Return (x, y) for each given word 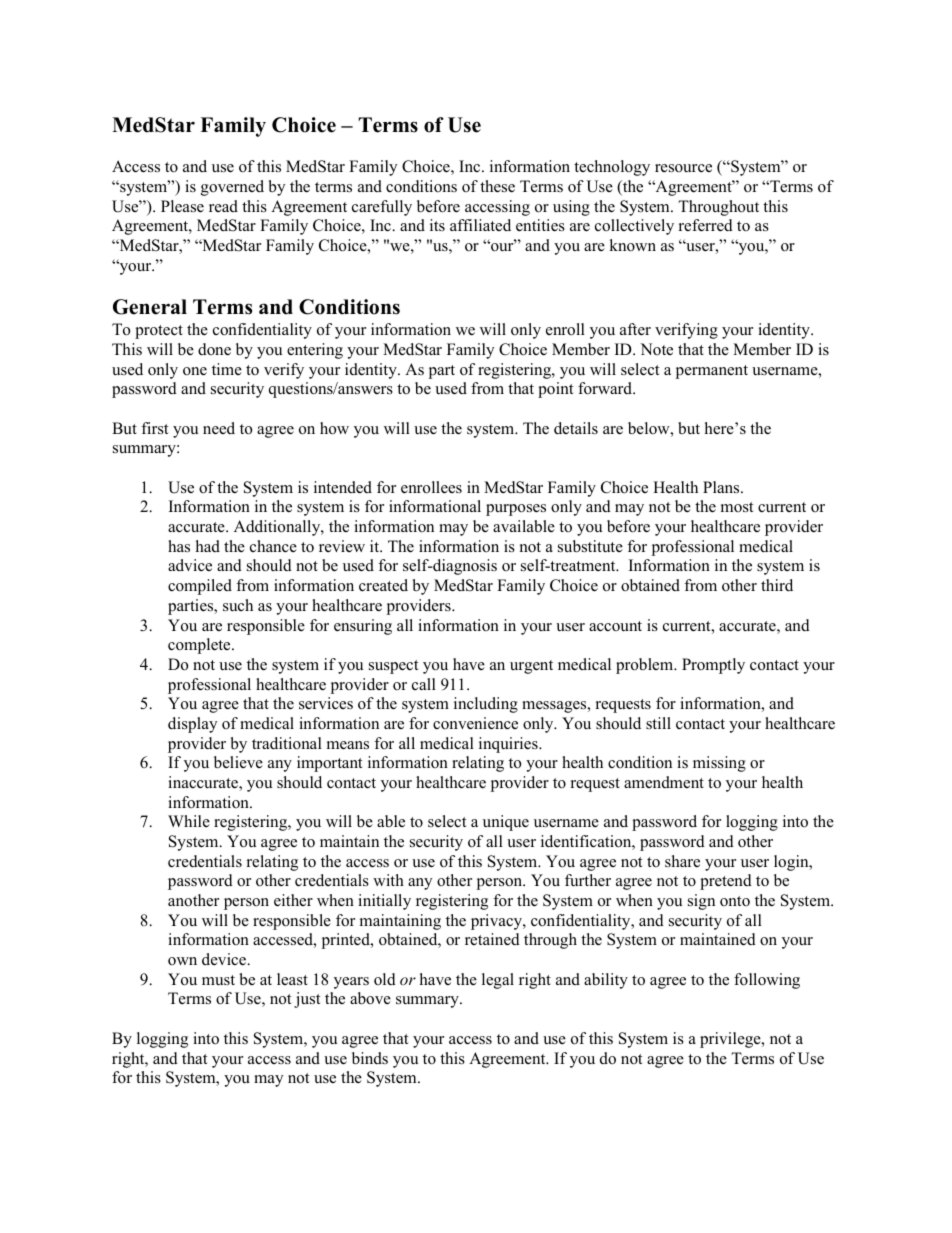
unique (506, 823)
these (497, 186)
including (486, 705)
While (189, 821)
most (737, 507)
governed (232, 188)
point (555, 390)
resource (683, 168)
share (682, 861)
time (227, 369)
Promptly (713, 666)
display (192, 725)
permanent (711, 372)
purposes (516, 510)
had (208, 546)
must (218, 980)
